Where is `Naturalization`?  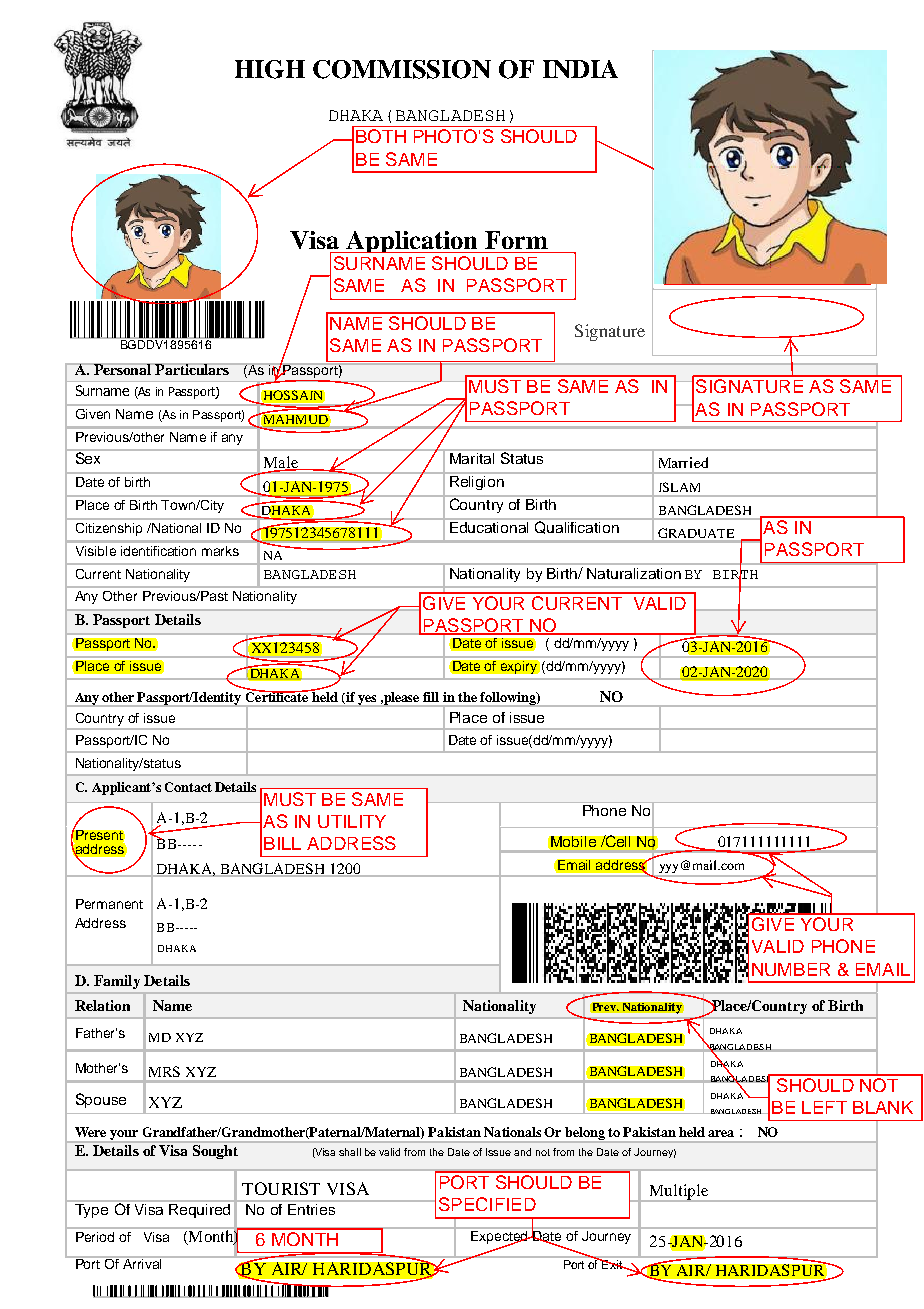
Naturalization is located at coordinates (634, 573).
